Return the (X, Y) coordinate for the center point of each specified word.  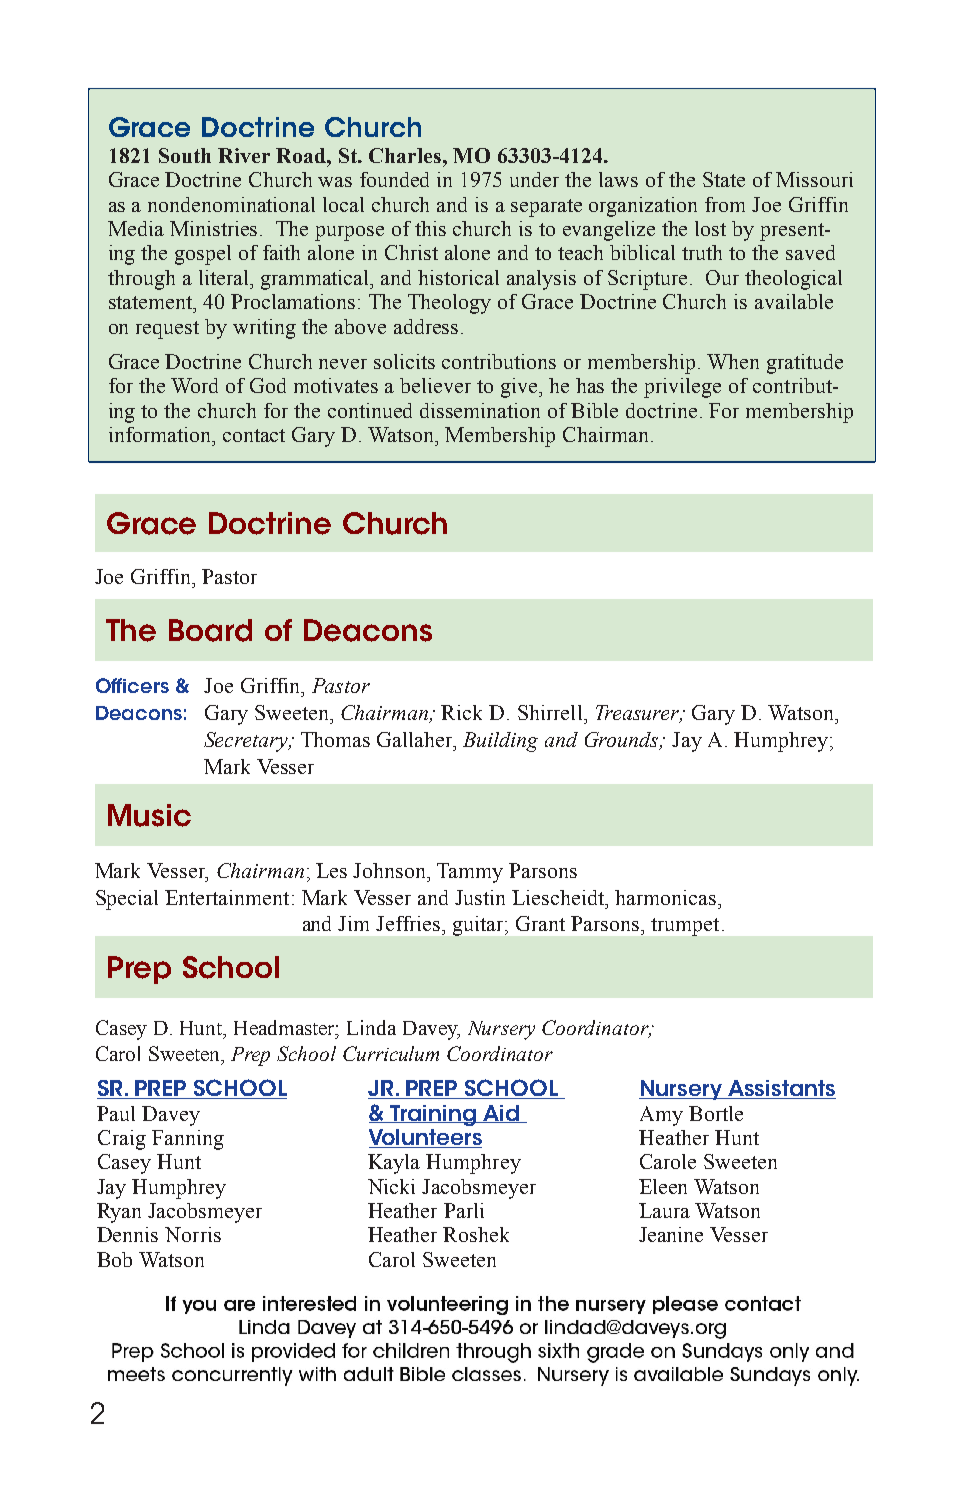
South (185, 155)
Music (149, 815)
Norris (193, 1234)
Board (210, 630)
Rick (461, 712)
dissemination (480, 410)
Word (194, 385)
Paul (116, 1113)
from (725, 204)
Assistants (781, 1089)
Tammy (470, 873)
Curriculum (391, 1053)
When (733, 361)
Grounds (623, 741)
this (430, 228)
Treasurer (639, 714)
